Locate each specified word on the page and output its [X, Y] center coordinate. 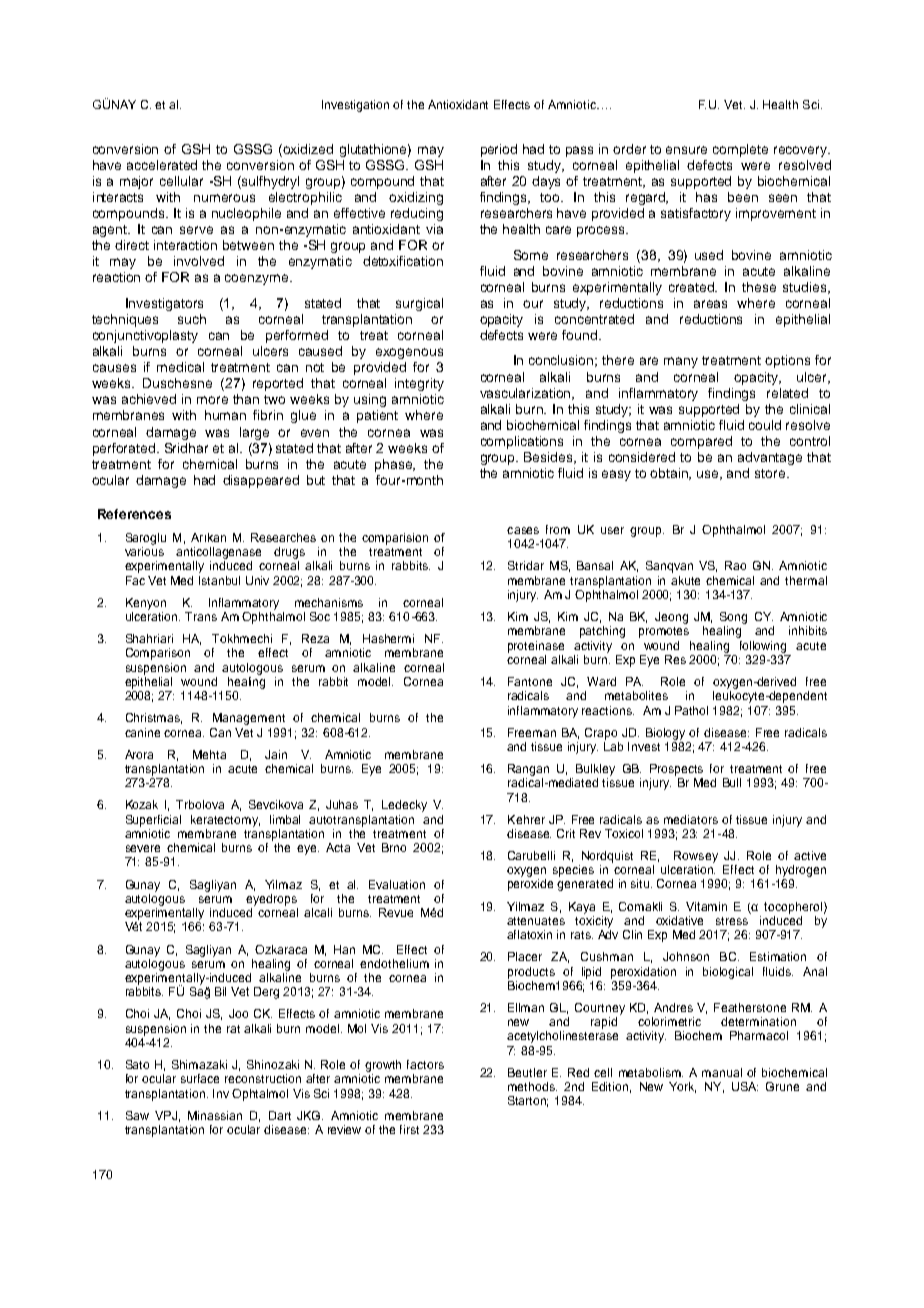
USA [745, 1086]
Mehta [209, 754]
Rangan [528, 770]
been [743, 197]
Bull [732, 782]
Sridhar [186, 448]
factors [425, 1064]
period [499, 150]
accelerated [162, 165]
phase [395, 465]
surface [200, 1078]
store [770, 473]
